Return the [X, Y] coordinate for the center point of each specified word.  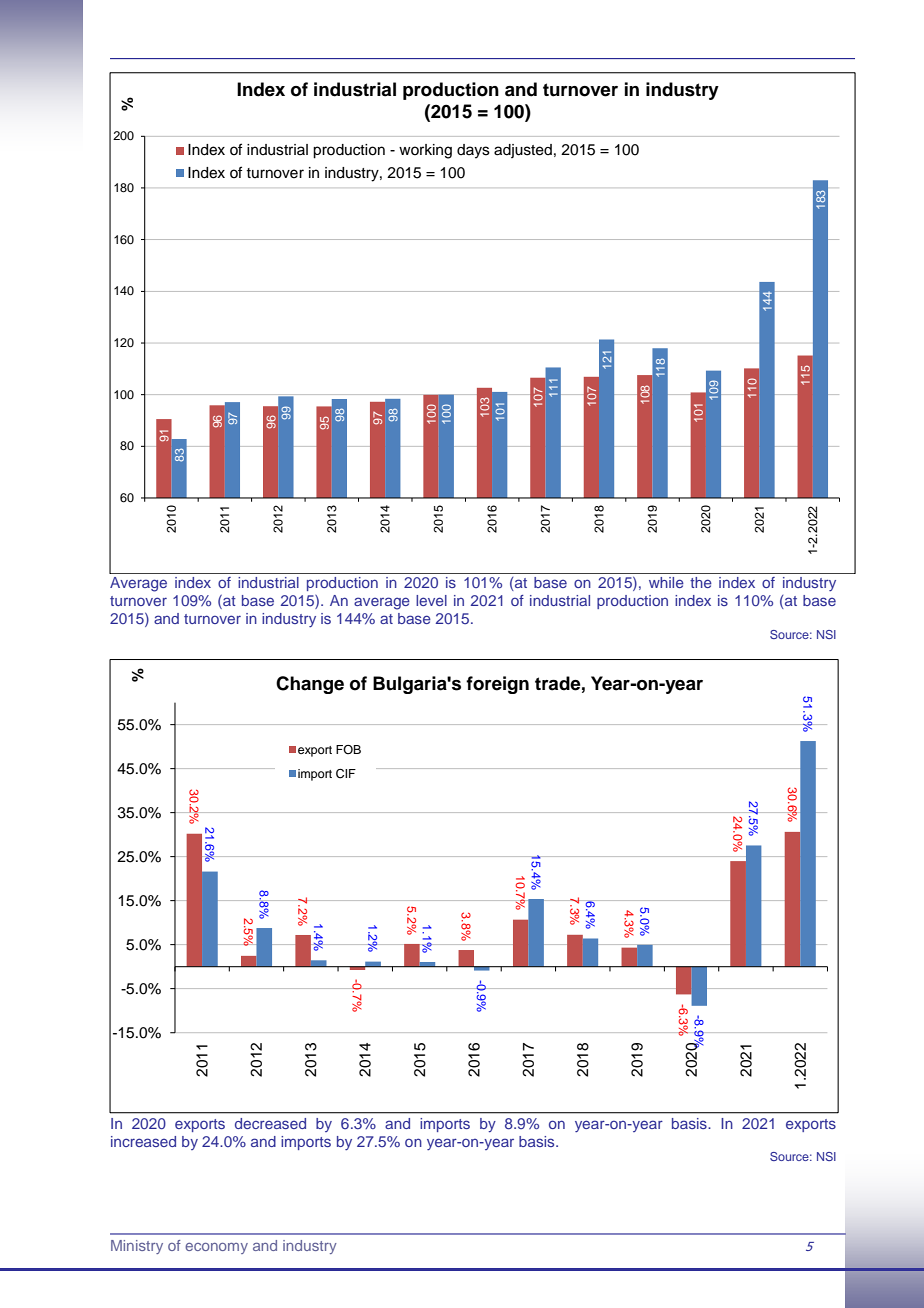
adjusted [523, 151]
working [425, 151]
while [666, 582]
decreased [270, 1123]
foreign [497, 685]
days [473, 151]
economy [216, 1248]
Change [310, 685]
